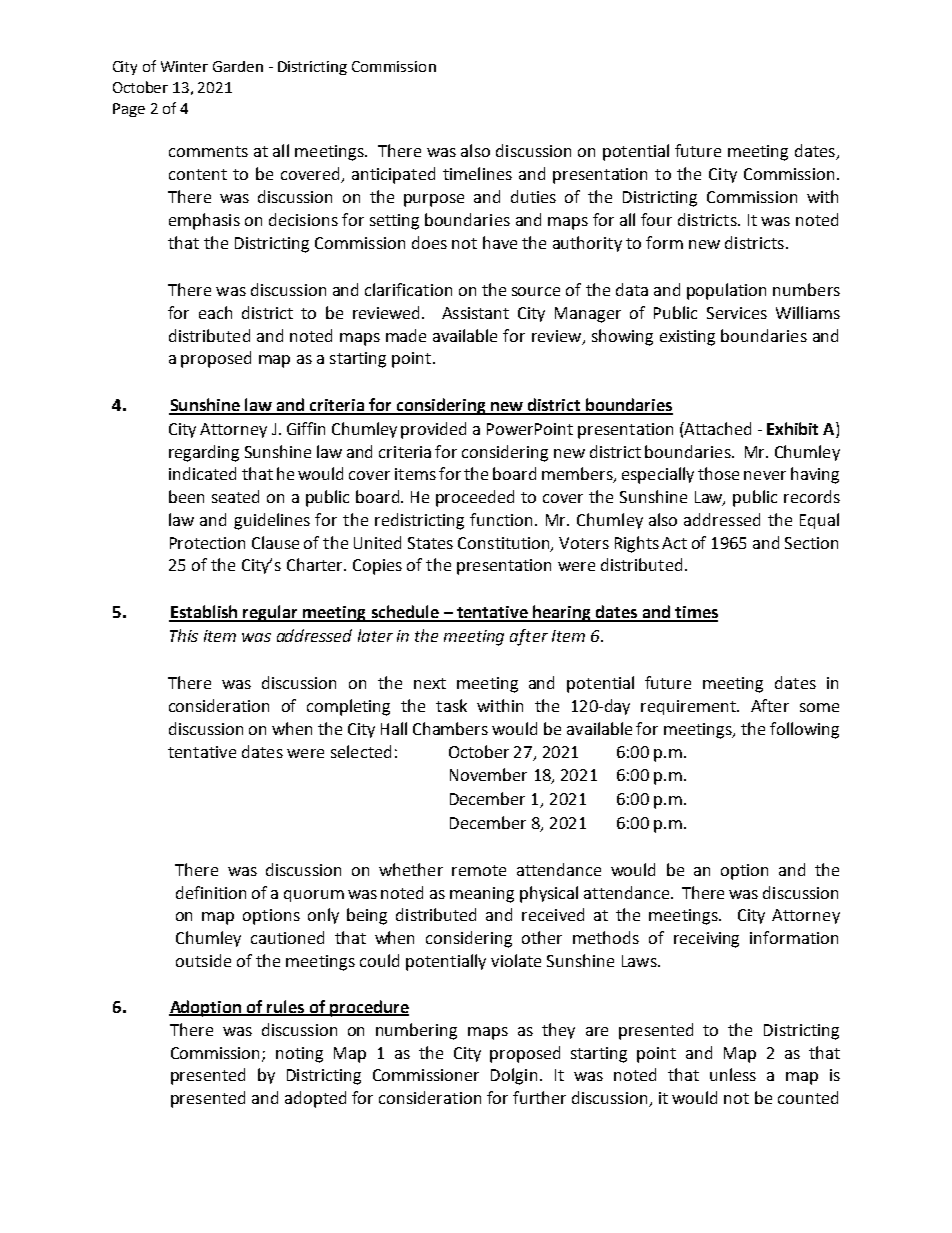 The height and width of the screenshot is (1233, 952). I want to click on timelines, so click(477, 173).
